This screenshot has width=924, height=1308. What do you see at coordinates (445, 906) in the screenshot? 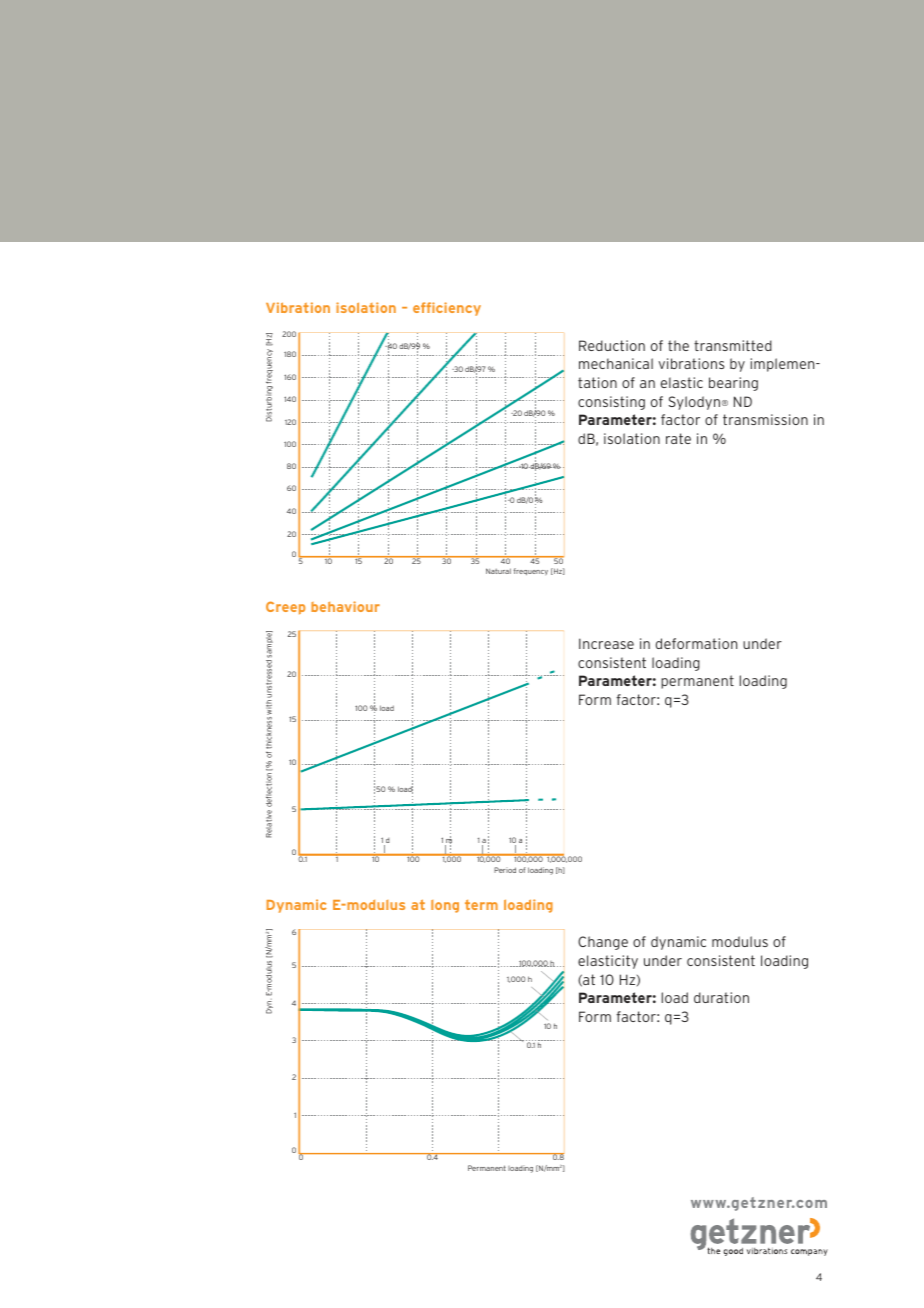
I see `long` at bounding box center [445, 906].
